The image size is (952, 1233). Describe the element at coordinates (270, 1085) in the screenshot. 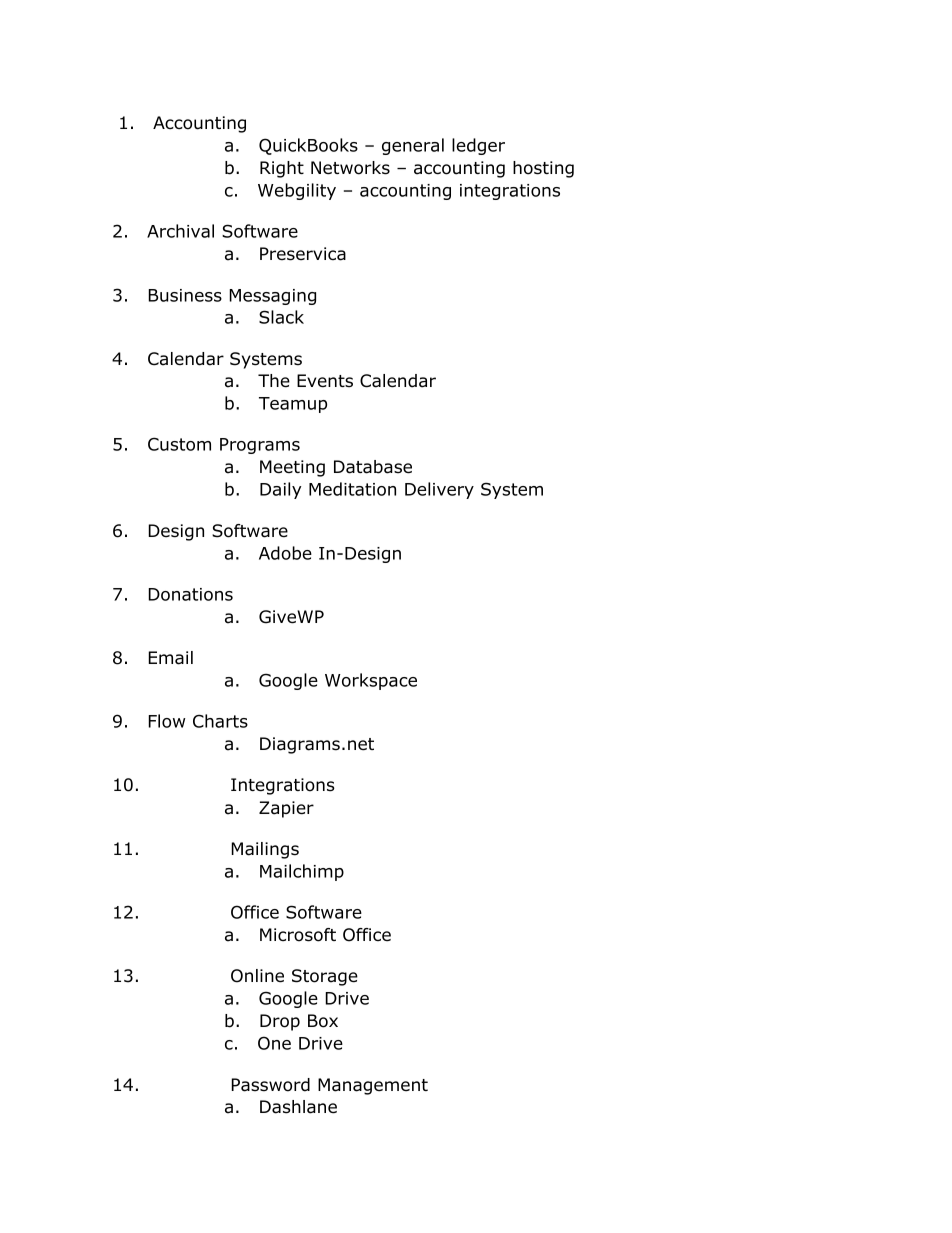

I see `Password` at that location.
